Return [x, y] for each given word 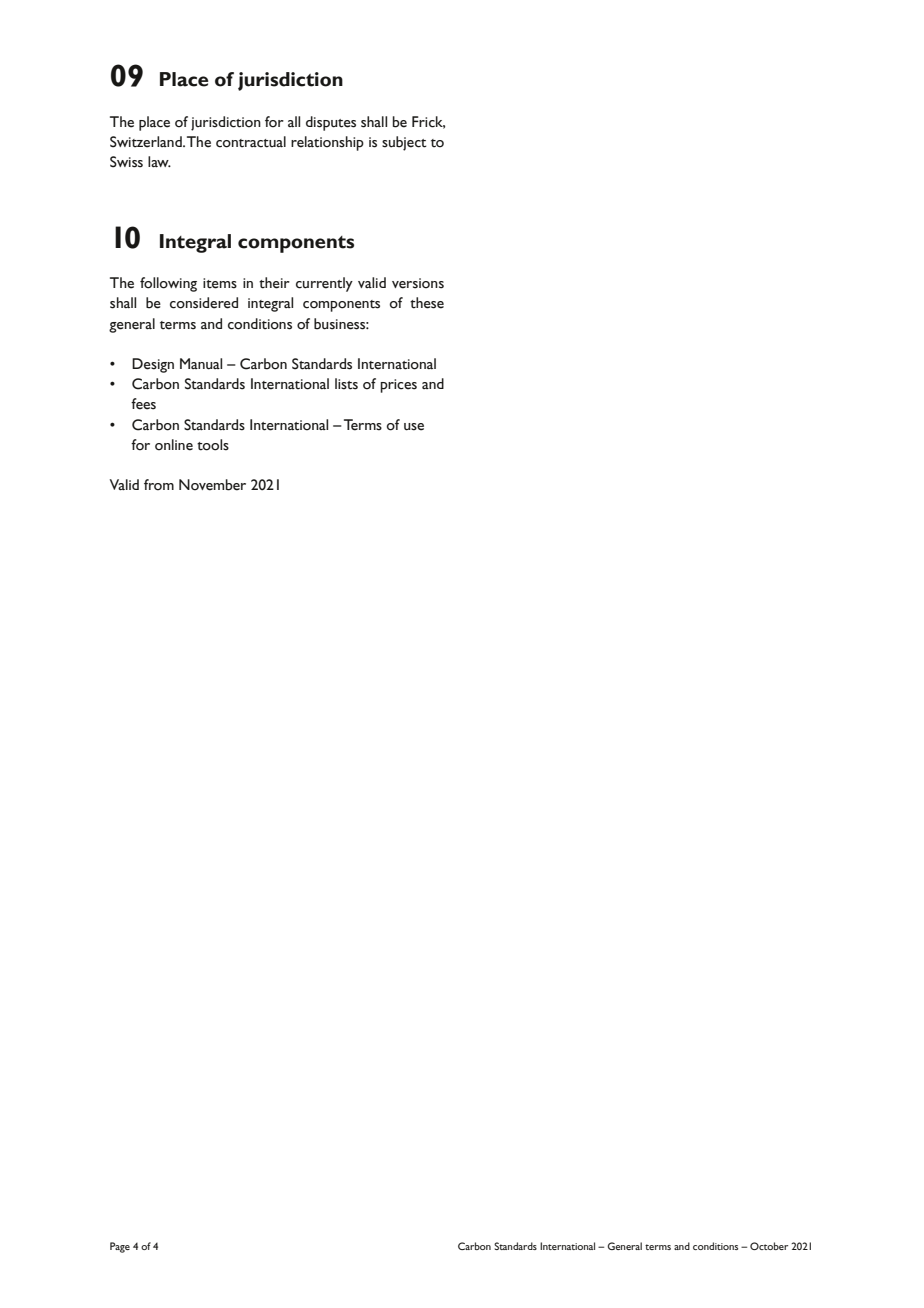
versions [418, 283]
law [159, 161]
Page [120, 1247]
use [414, 427]
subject [404, 143]
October [769, 1246]
